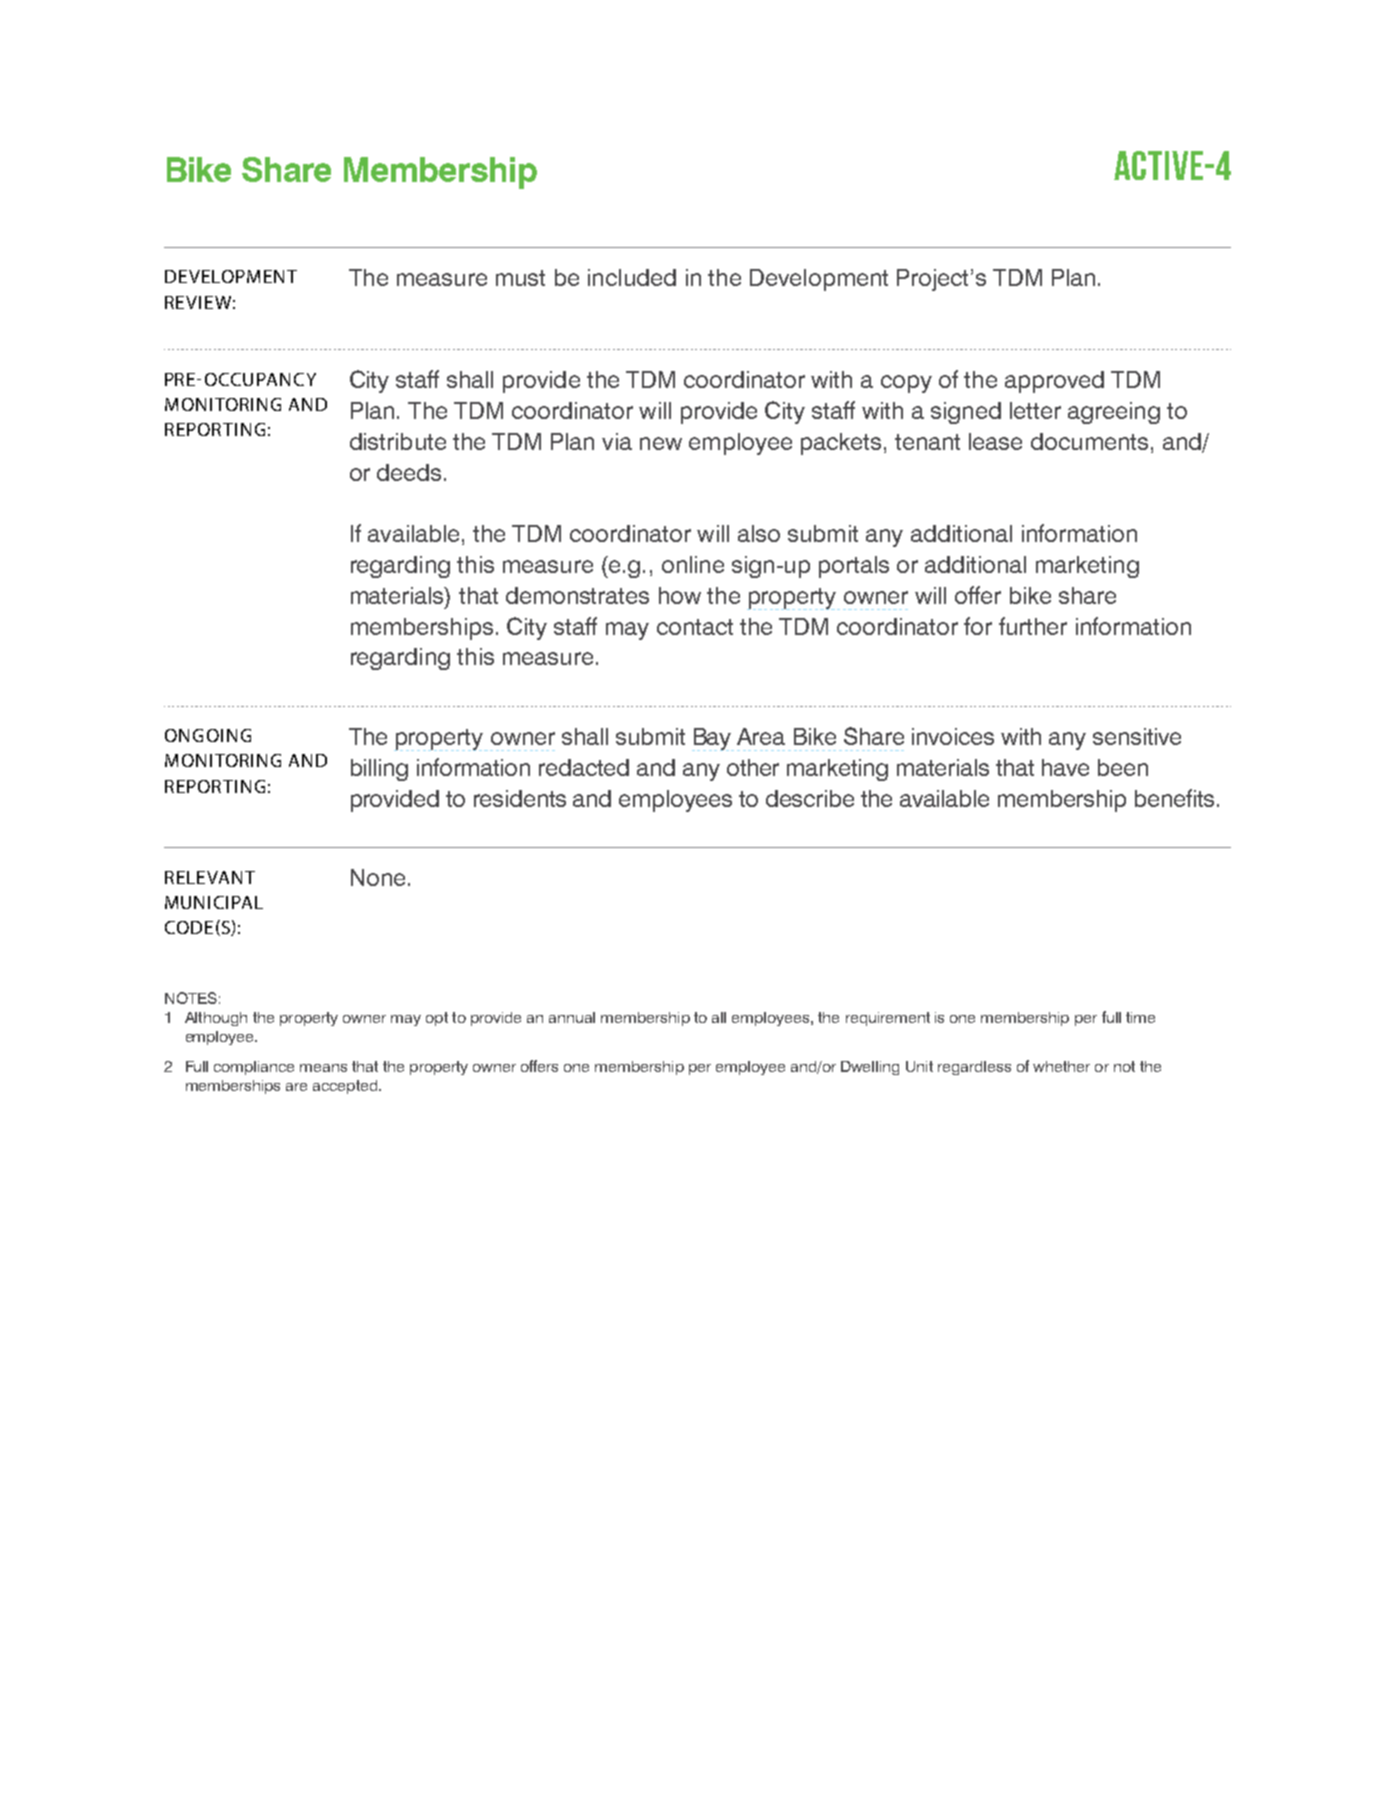 The height and width of the document is (1806, 1395). I want to click on further, so click(1033, 626).
